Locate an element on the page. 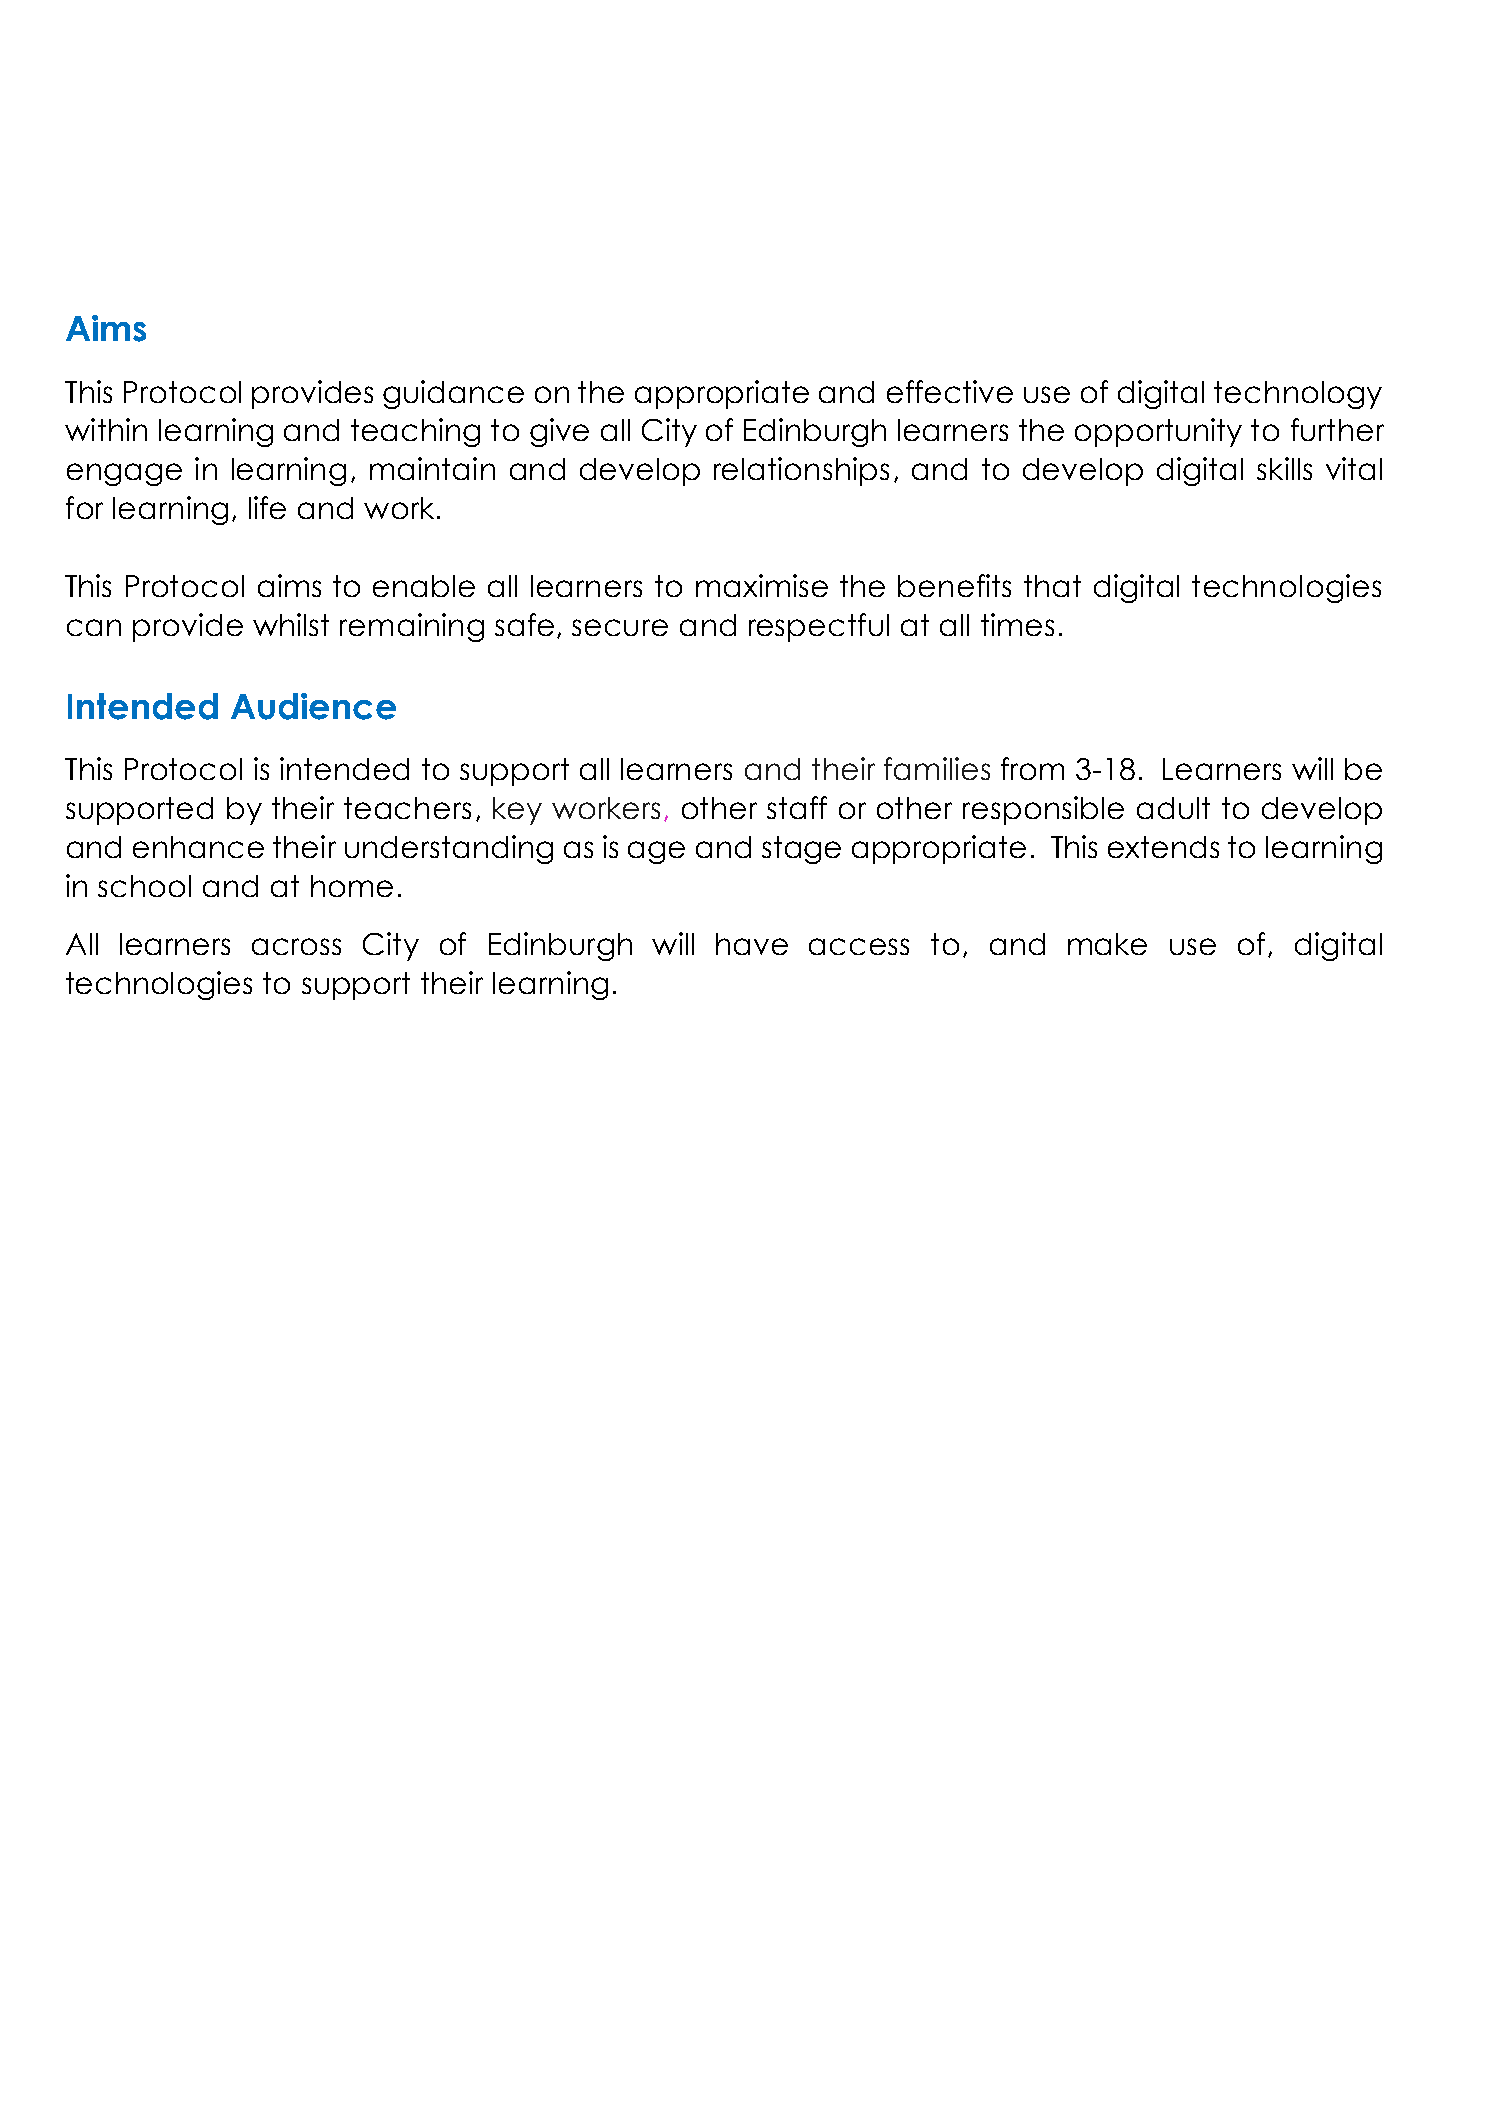  give is located at coordinates (559, 432).
